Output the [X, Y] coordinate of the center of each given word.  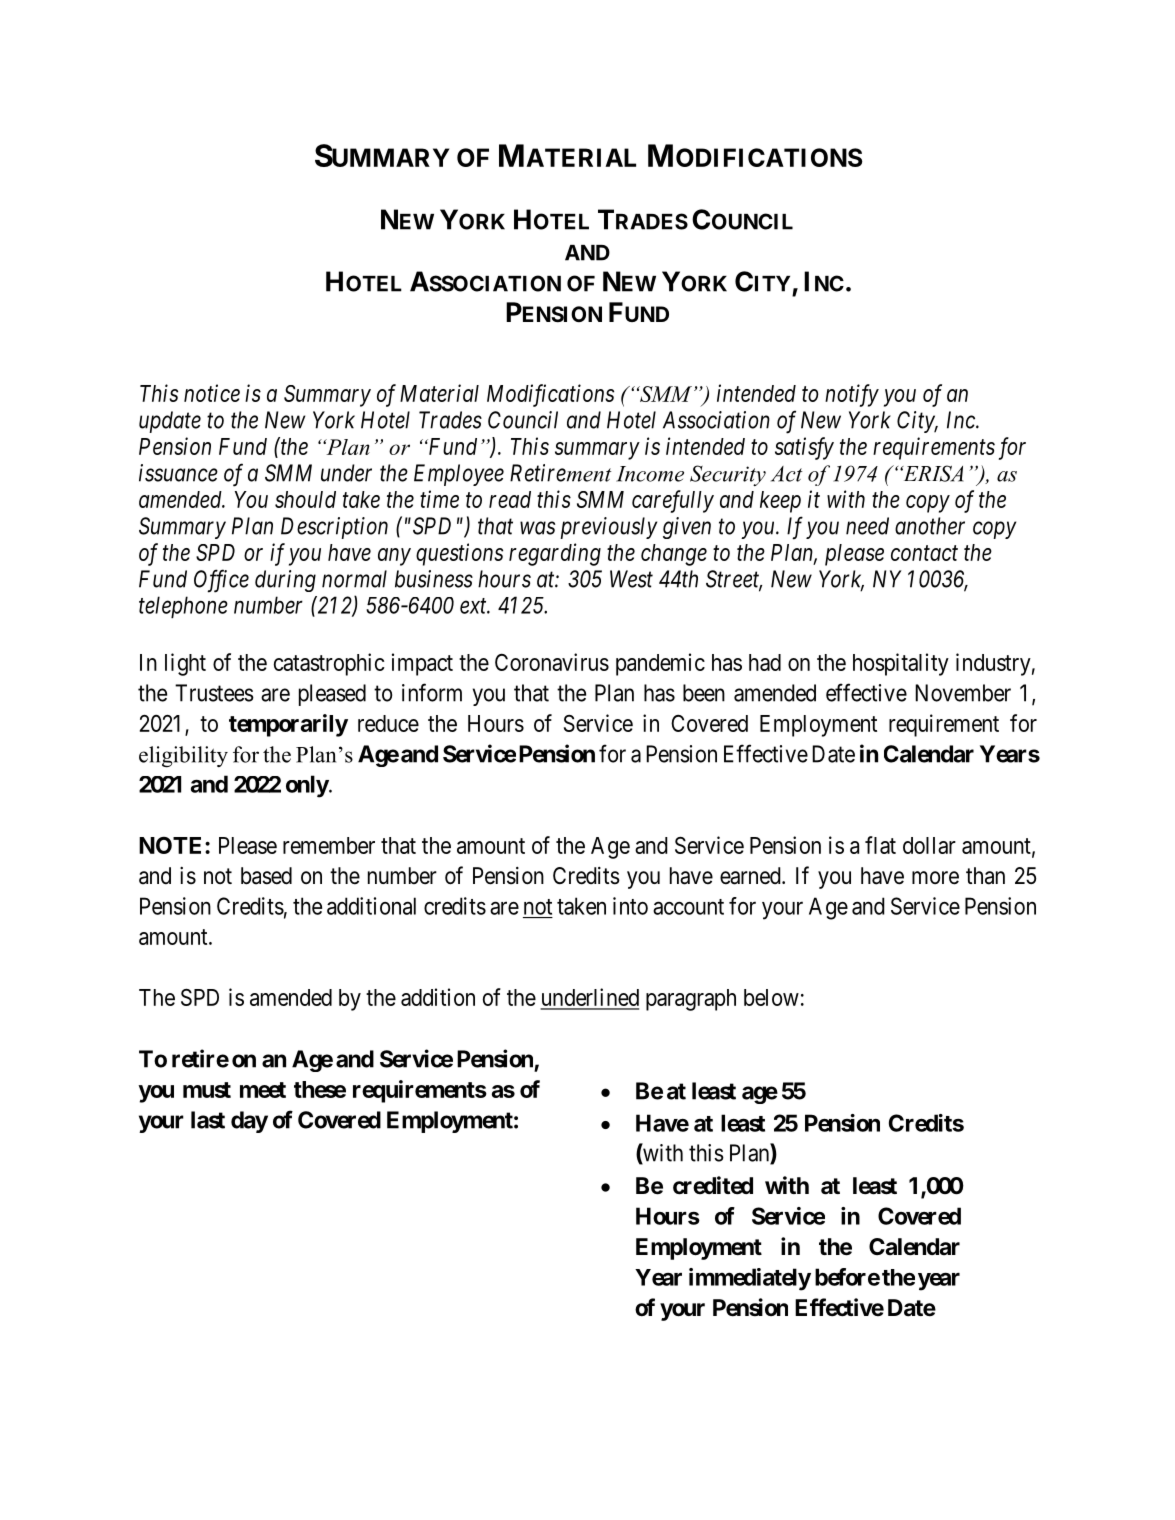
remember [329, 845]
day [249, 1122]
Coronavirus [552, 662]
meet [263, 1090]
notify [852, 395]
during [285, 581]
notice [212, 393]
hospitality [901, 664]
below [771, 997]
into [630, 906]
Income [650, 474]
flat [880, 845]
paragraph [691, 1000]
